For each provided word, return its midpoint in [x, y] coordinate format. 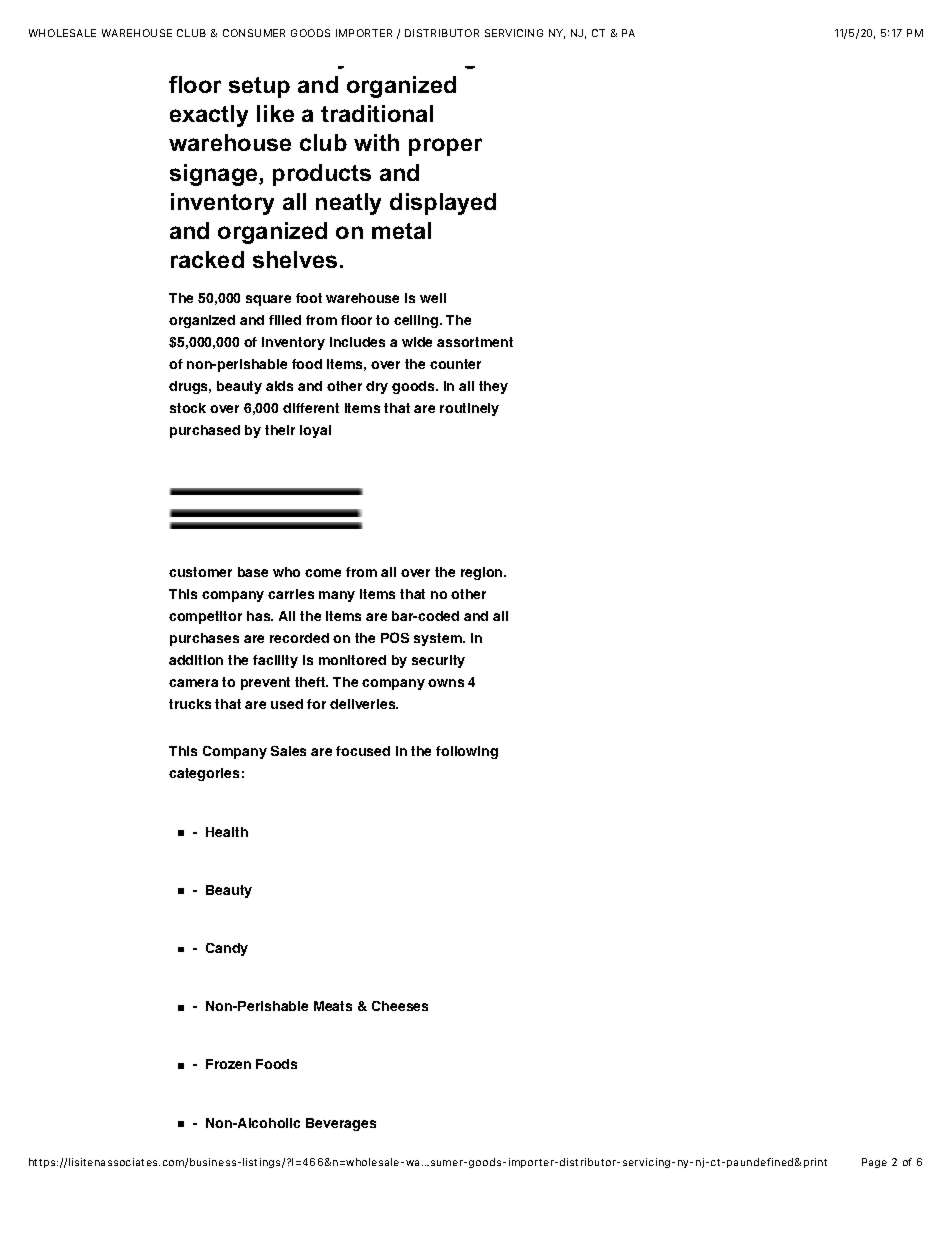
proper [445, 147]
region [483, 573]
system [439, 639]
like [275, 113]
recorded [299, 638]
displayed [443, 204]
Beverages [341, 1124]
